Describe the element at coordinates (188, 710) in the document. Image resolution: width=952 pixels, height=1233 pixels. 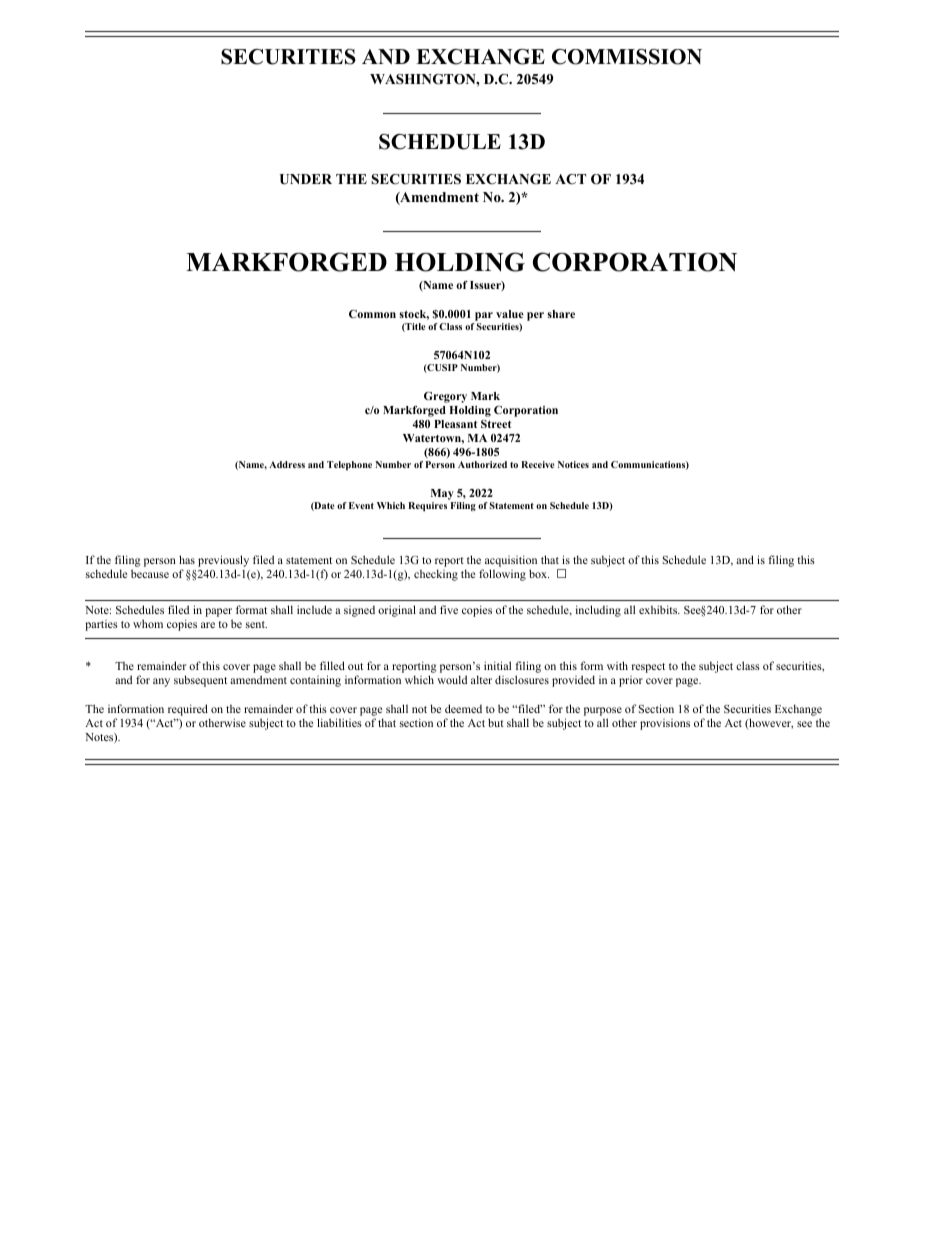
I see `required` at that location.
